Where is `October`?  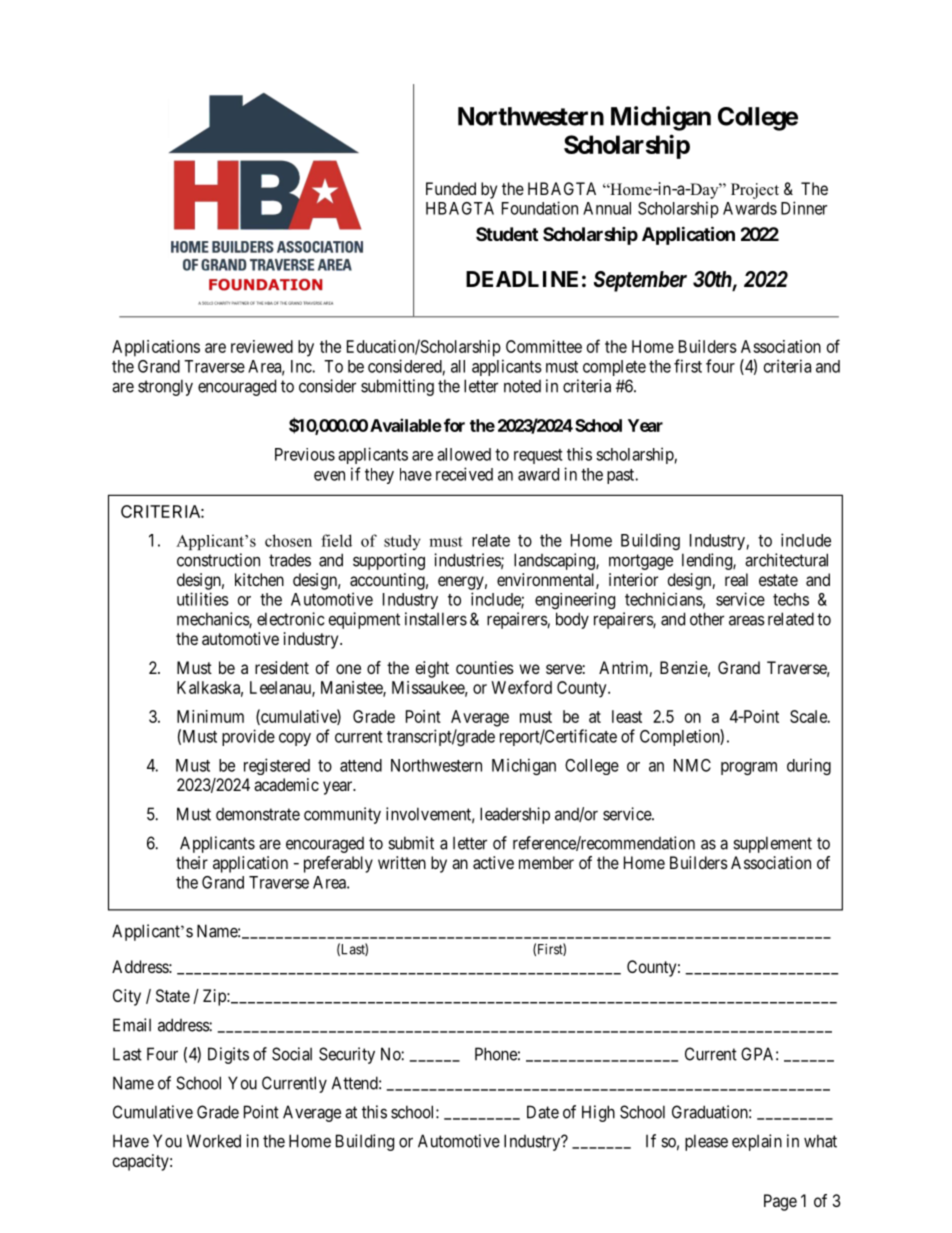
October is located at coordinates (658, 910).
